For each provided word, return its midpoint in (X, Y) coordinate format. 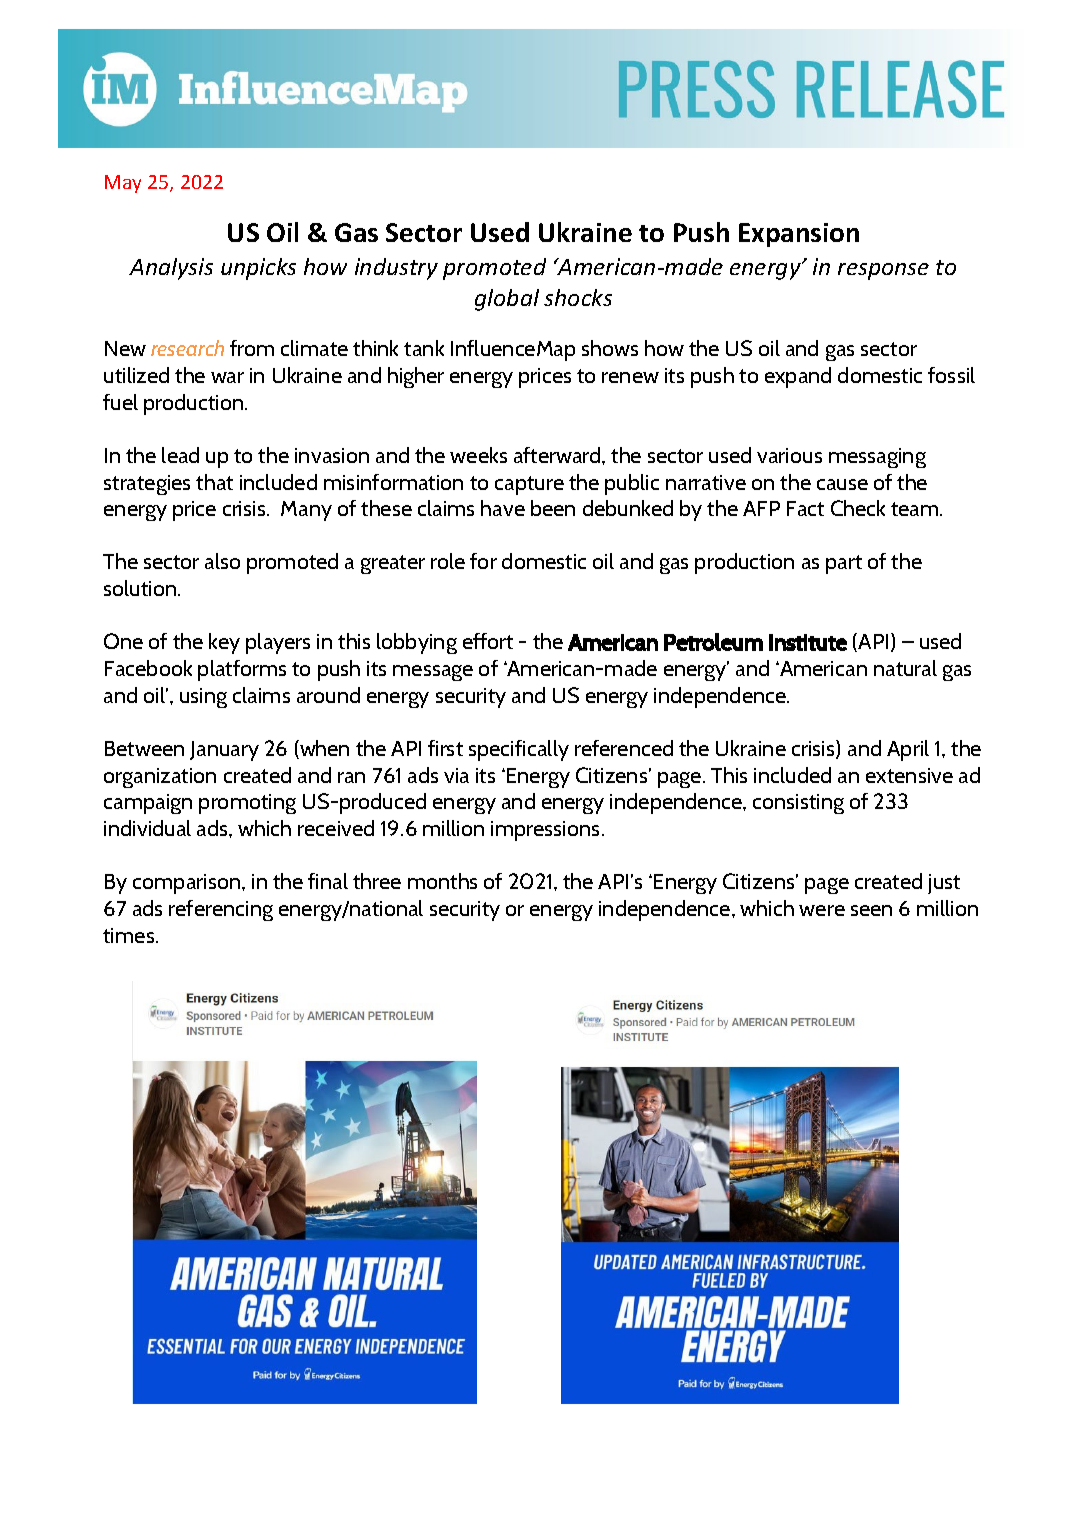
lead (180, 455)
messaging (877, 458)
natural (905, 668)
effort (488, 641)
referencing (221, 910)
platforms (242, 670)
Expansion (799, 235)
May (123, 184)
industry (396, 269)
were (822, 910)
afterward (558, 455)
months (442, 881)
